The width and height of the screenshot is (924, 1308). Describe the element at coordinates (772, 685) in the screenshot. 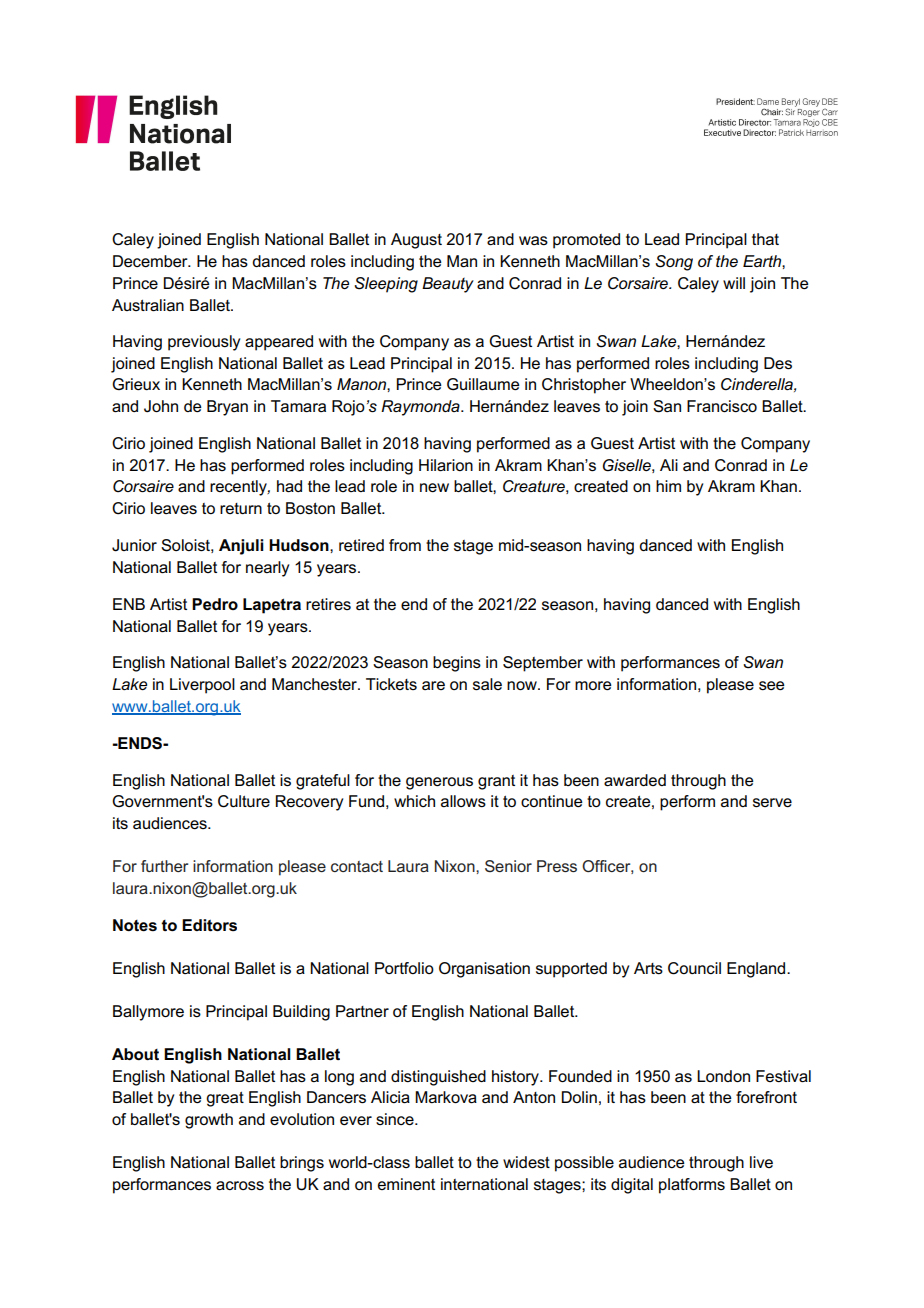

I see `see` at that location.
